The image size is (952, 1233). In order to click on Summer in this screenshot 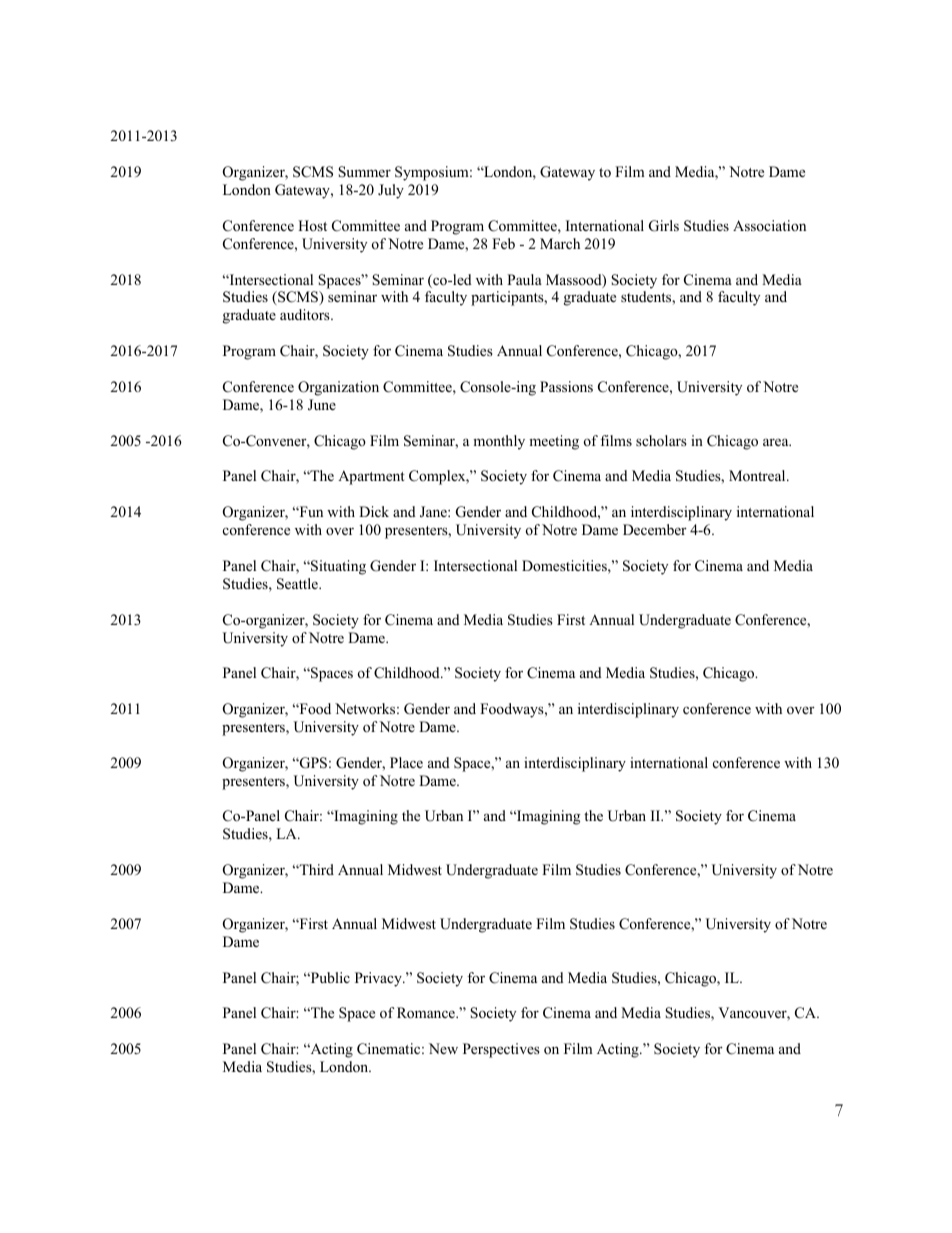, I will do `click(364, 172)`.
